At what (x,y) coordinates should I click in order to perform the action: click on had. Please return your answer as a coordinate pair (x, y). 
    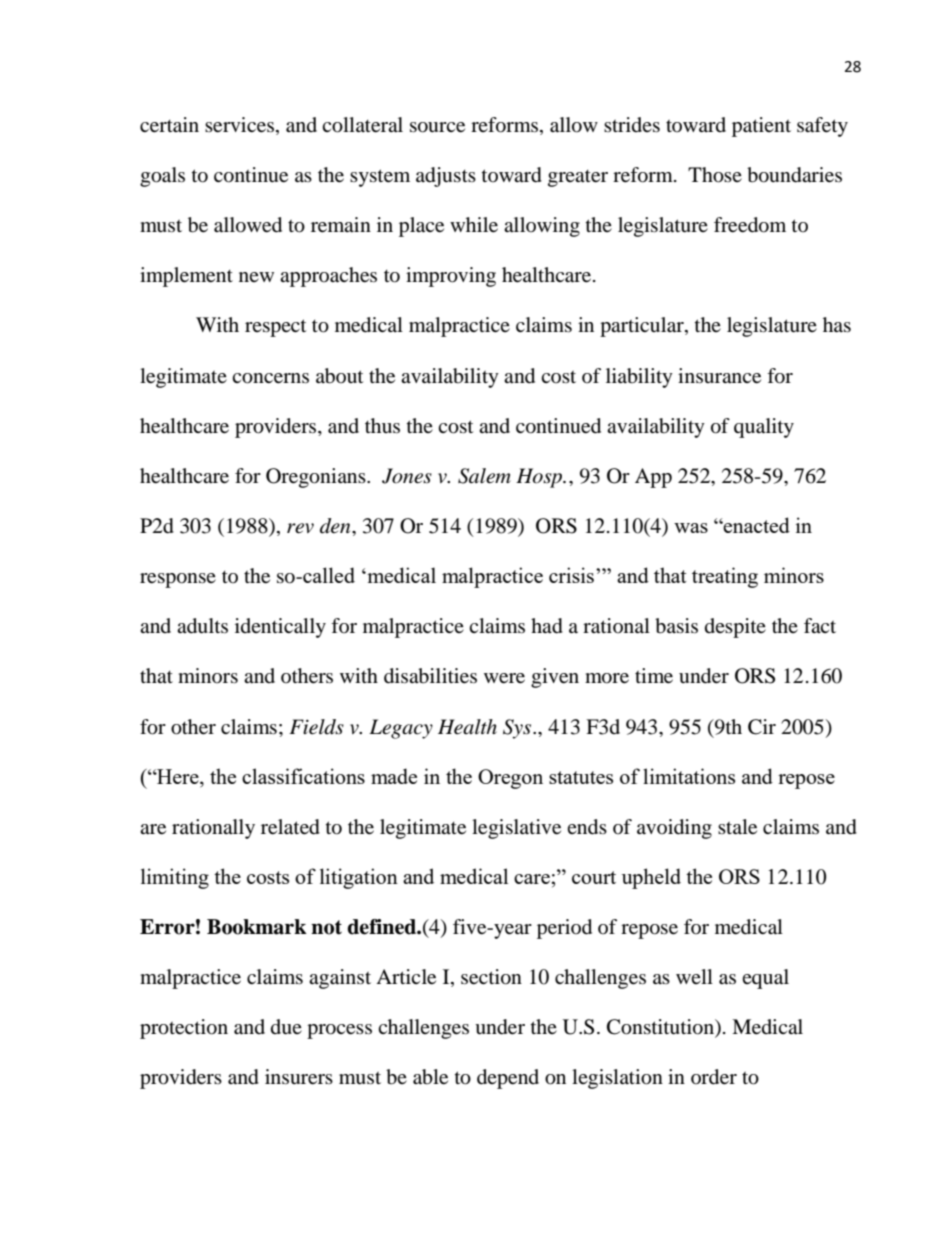
    Looking at the image, I should click on (547, 626).
